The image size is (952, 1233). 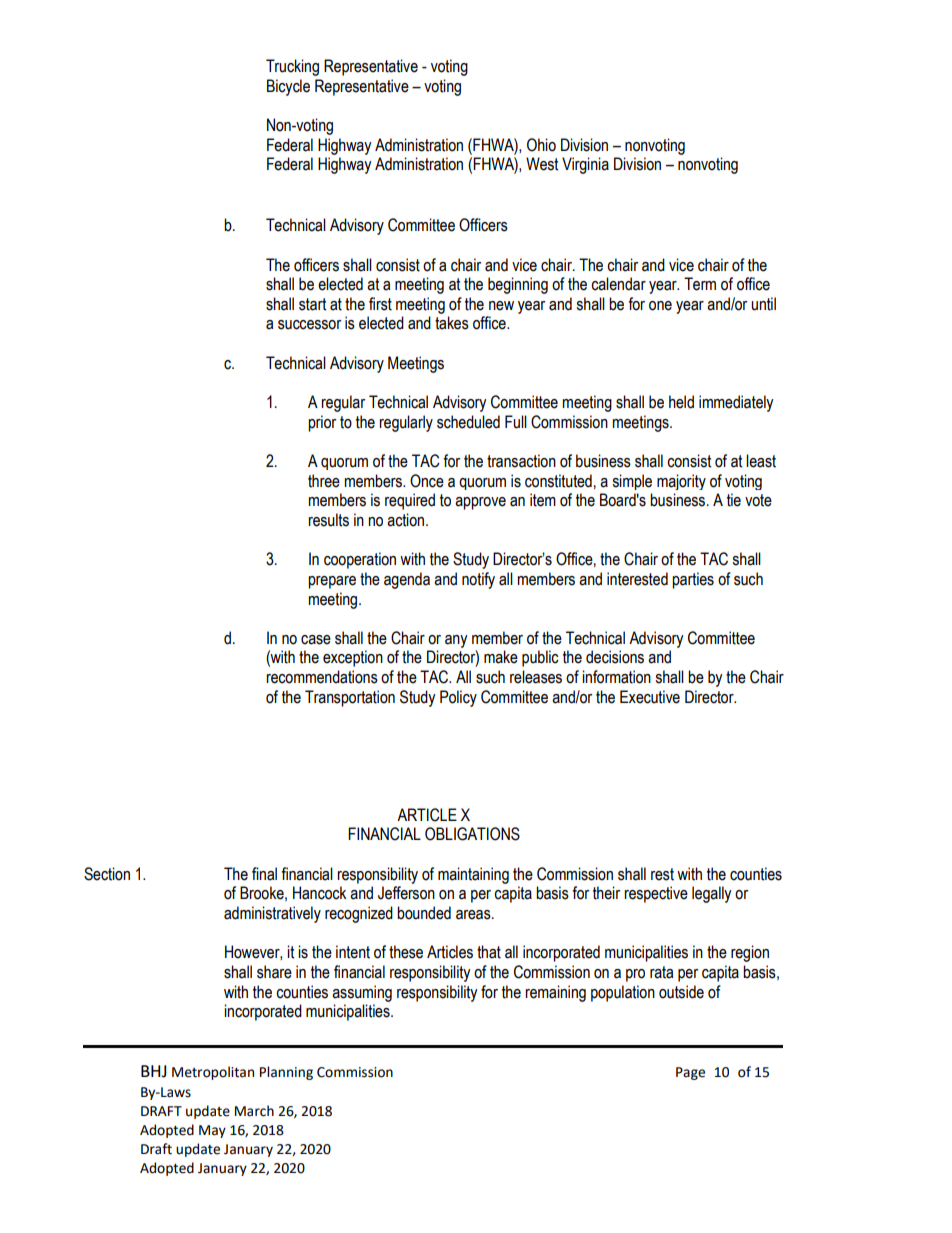 I want to click on Executive, so click(x=650, y=697).
